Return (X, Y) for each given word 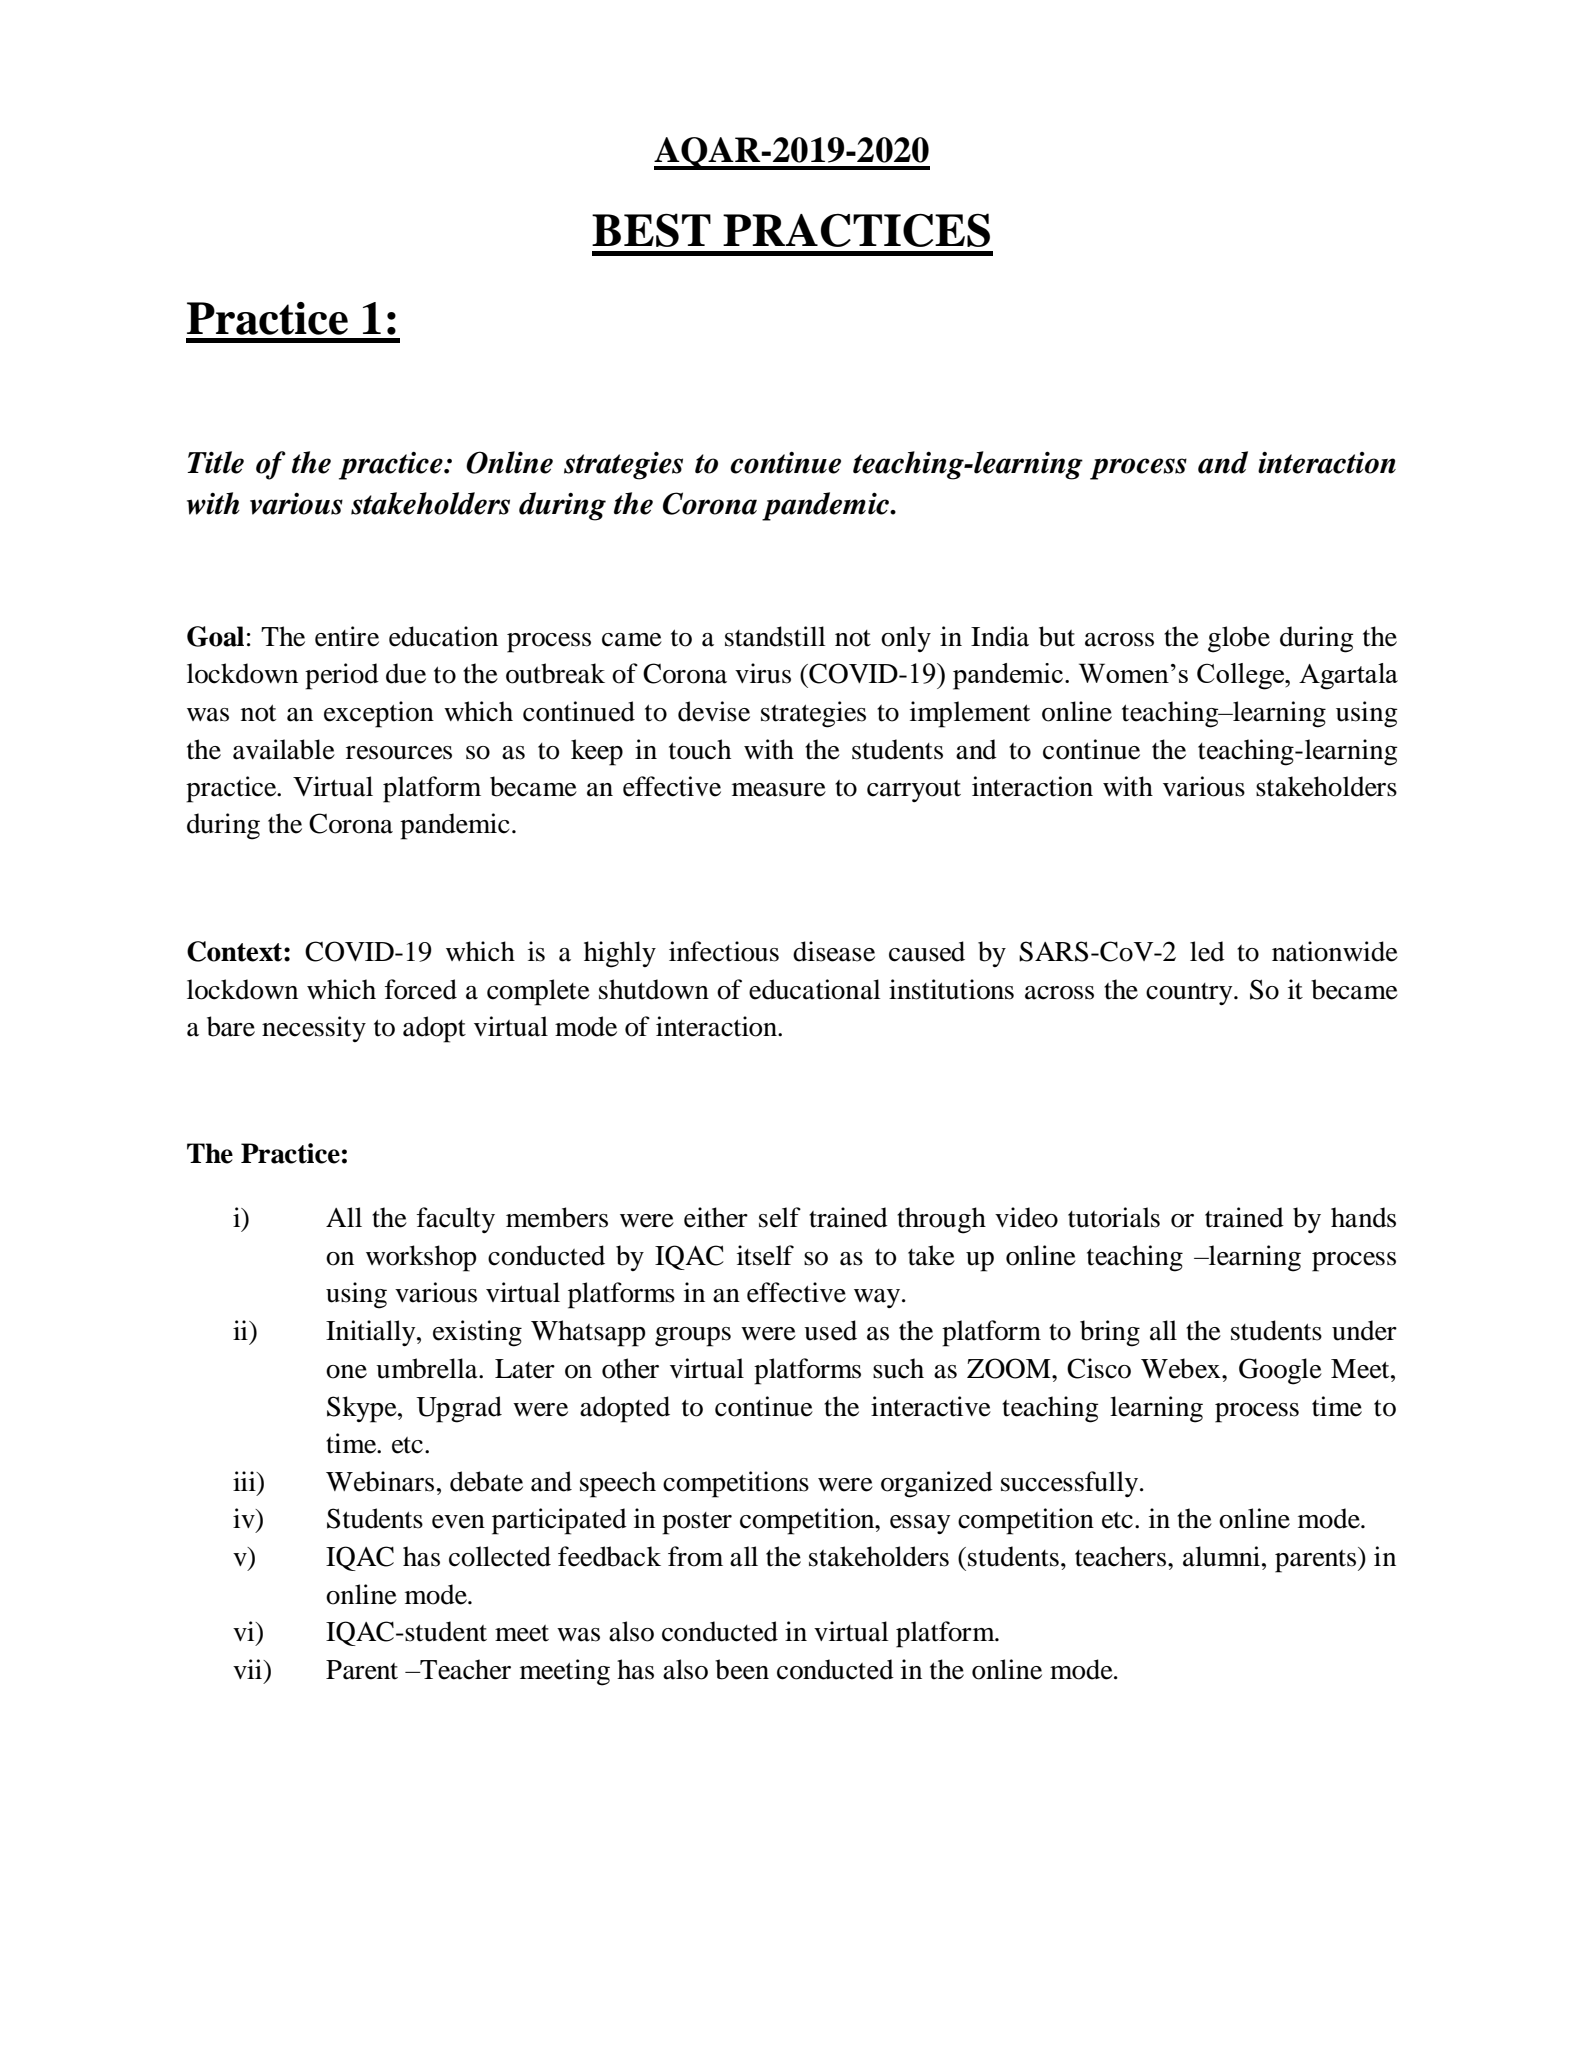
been (742, 1669)
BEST (651, 230)
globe (1239, 639)
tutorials (1114, 1217)
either (716, 1217)
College (1242, 676)
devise (714, 711)
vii (248, 1669)
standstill (775, 636)
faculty (456, 1220)
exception (379, 714)
